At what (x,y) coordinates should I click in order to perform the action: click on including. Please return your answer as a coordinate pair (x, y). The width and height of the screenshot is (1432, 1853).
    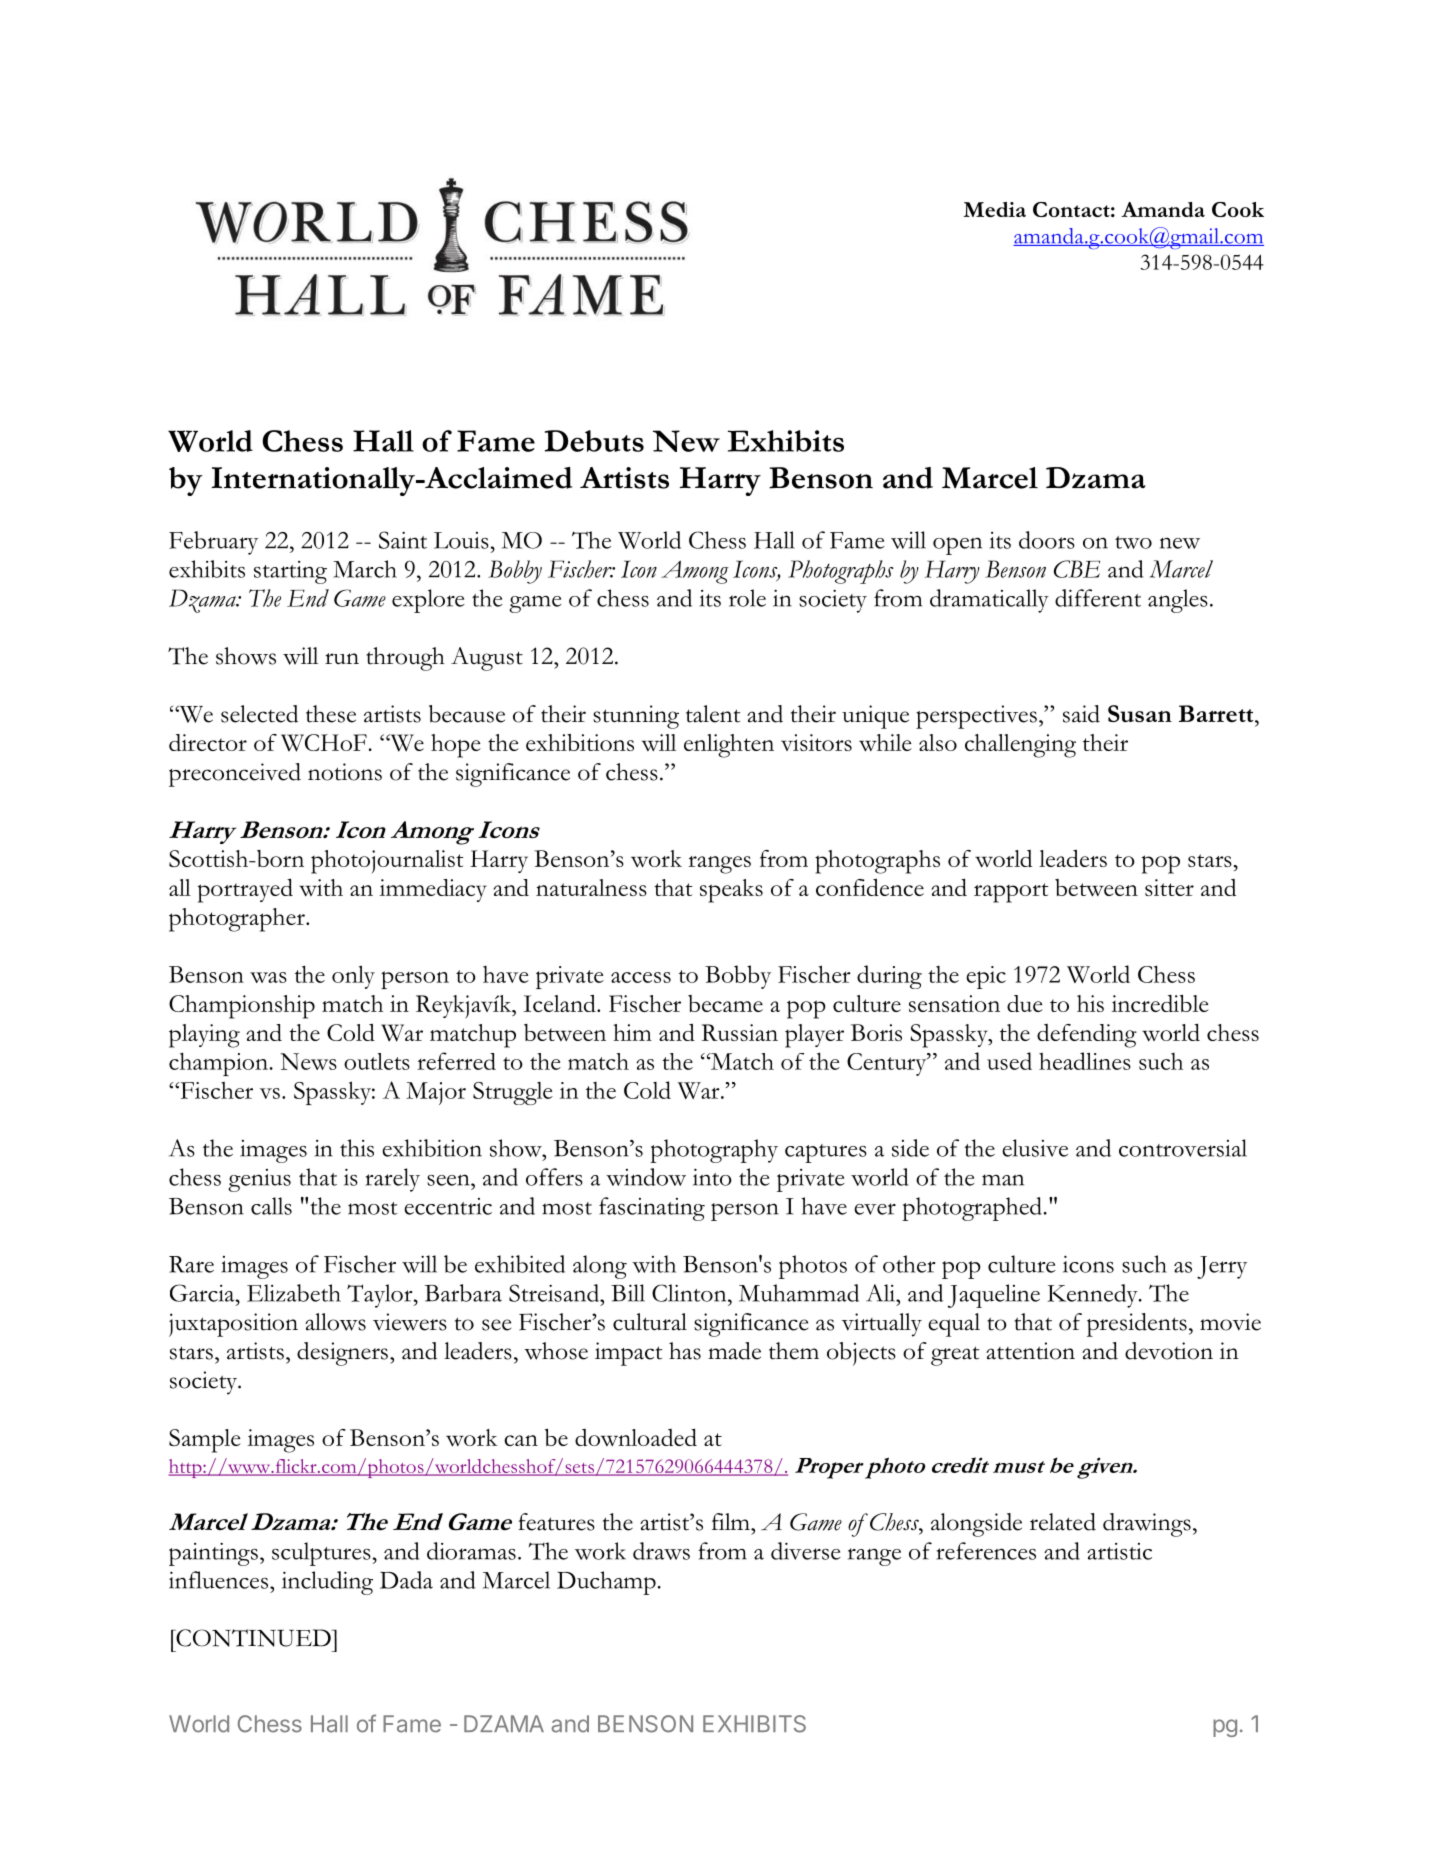
    Looking at the image, I should click on (327, 1583).
